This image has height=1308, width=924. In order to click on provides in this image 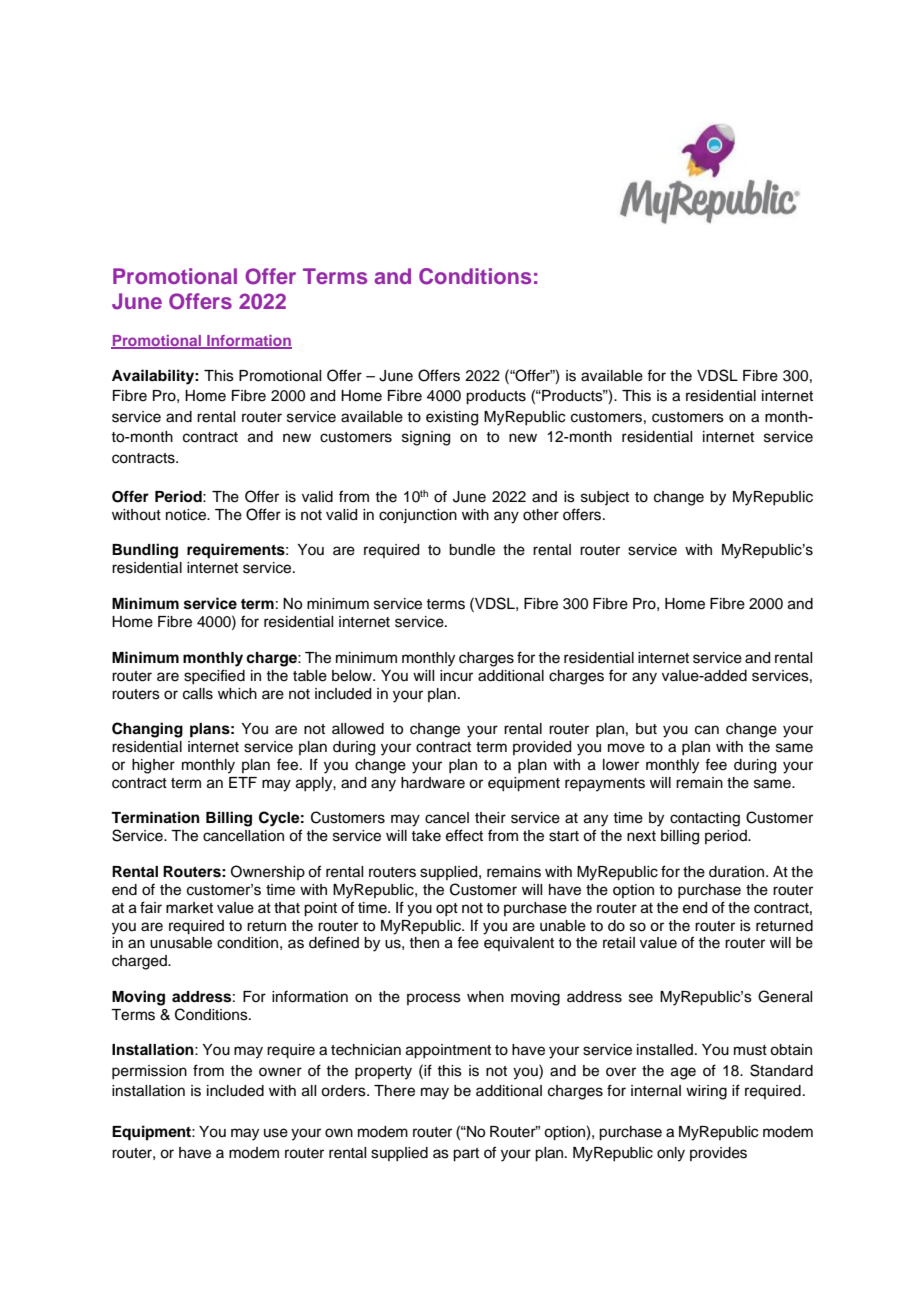, I will do `click(718, 1154)`.
